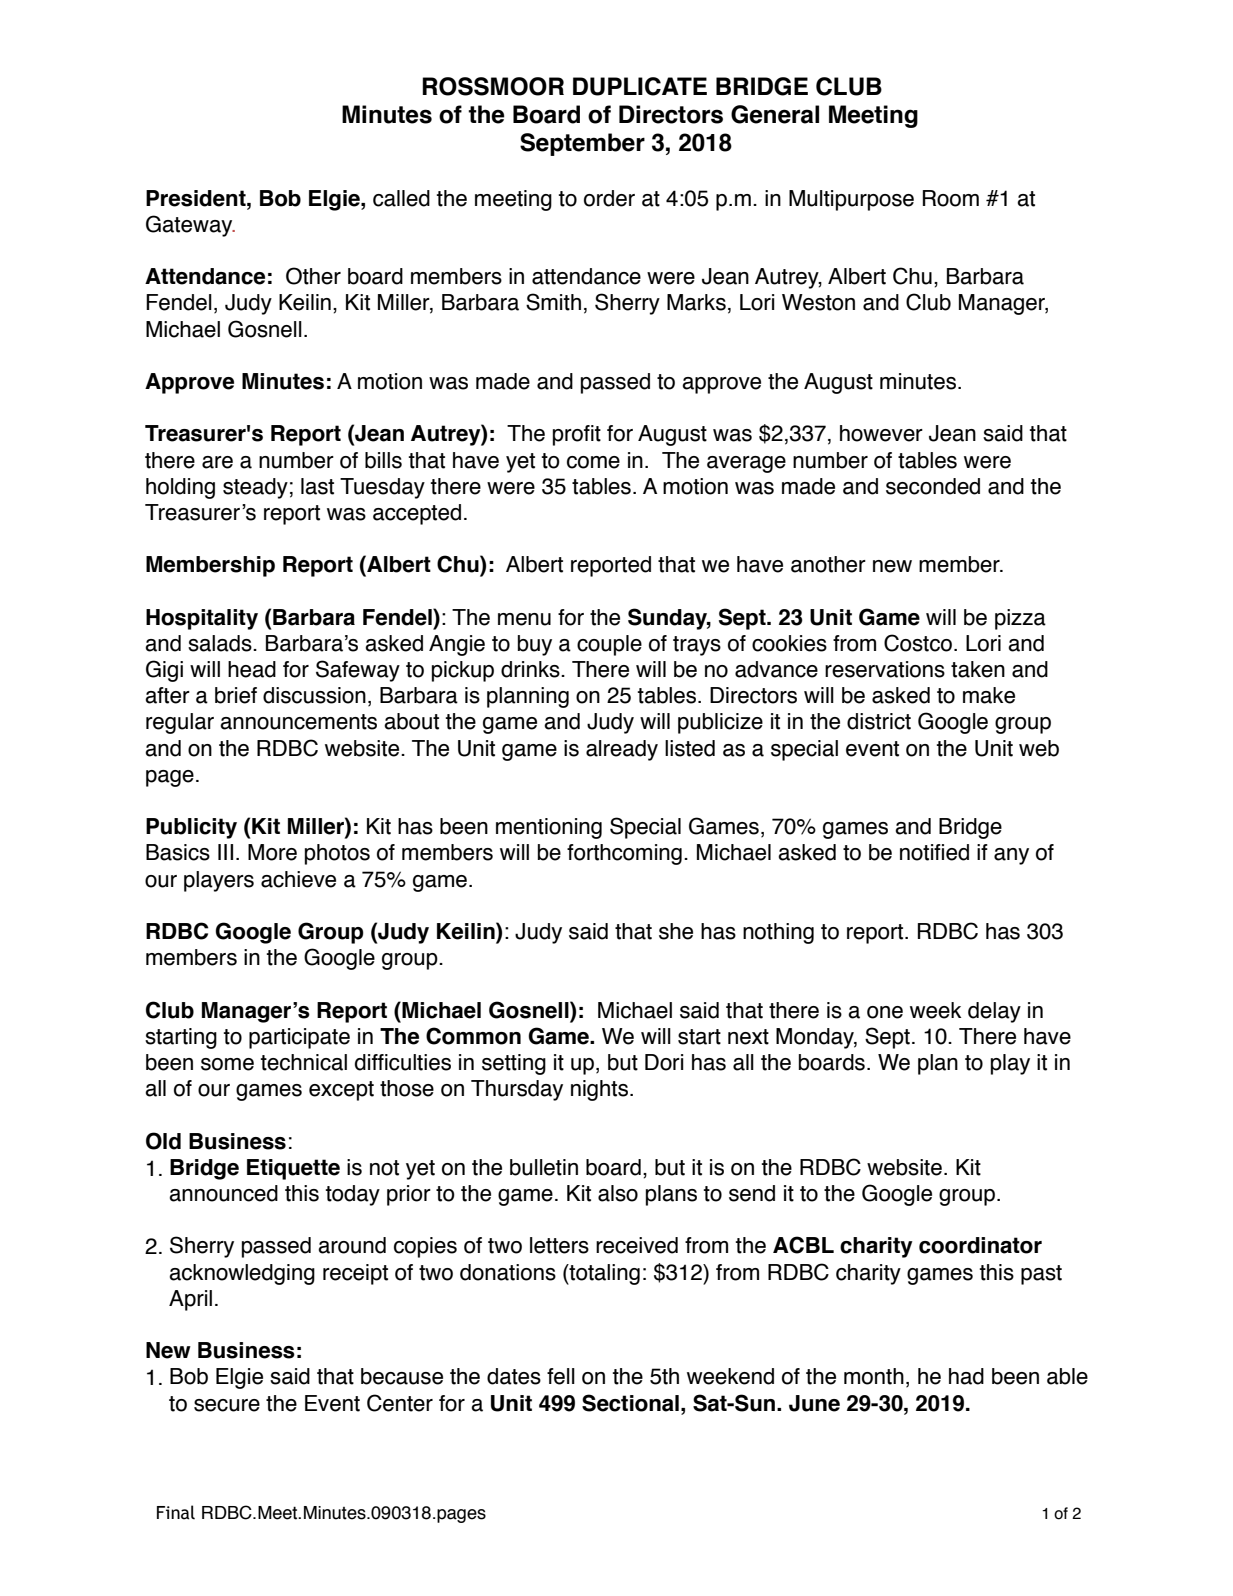  I want to click on secure, so click(227, 1405).
